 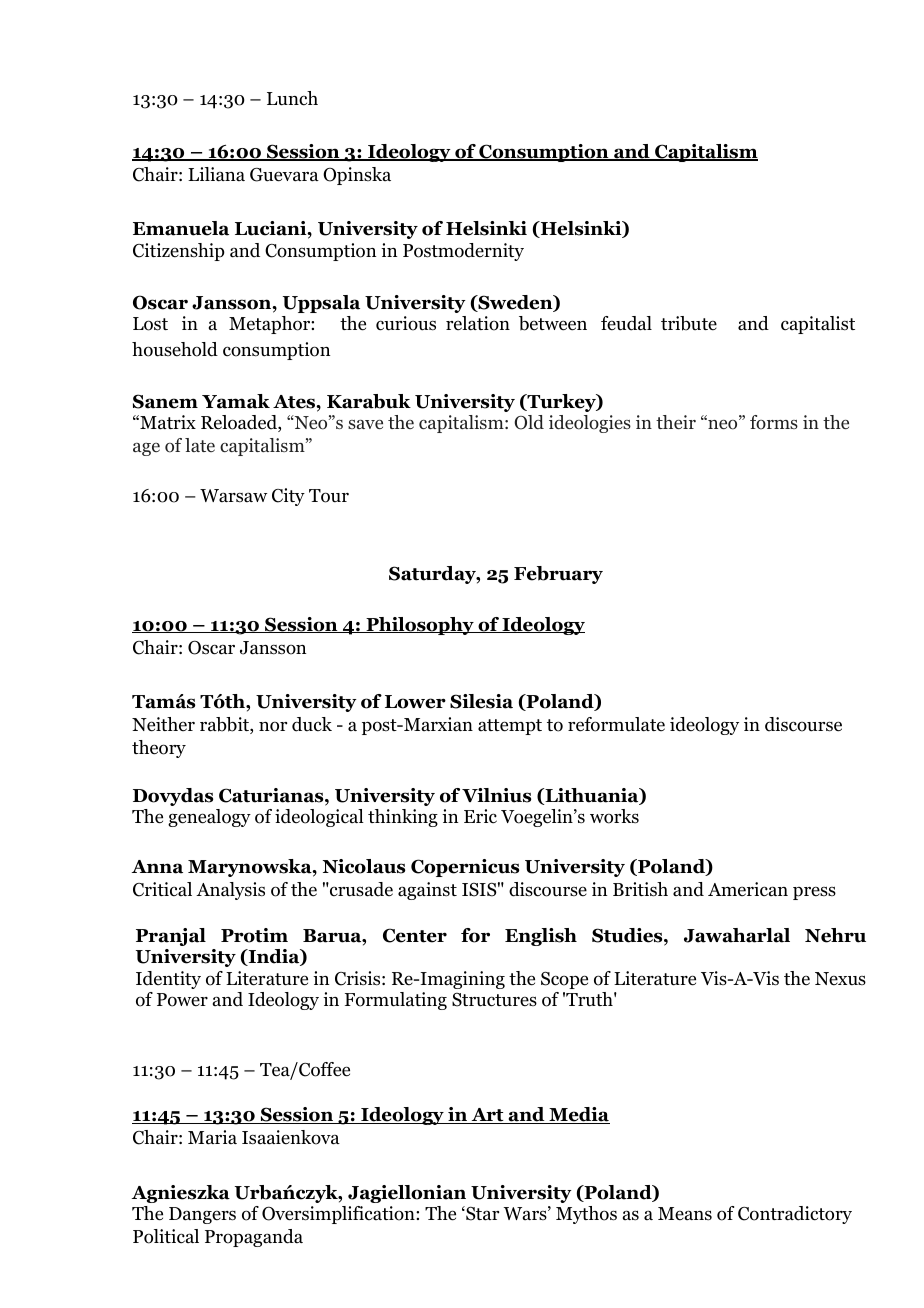 I want to click on City, so click(x=288, y=497).
